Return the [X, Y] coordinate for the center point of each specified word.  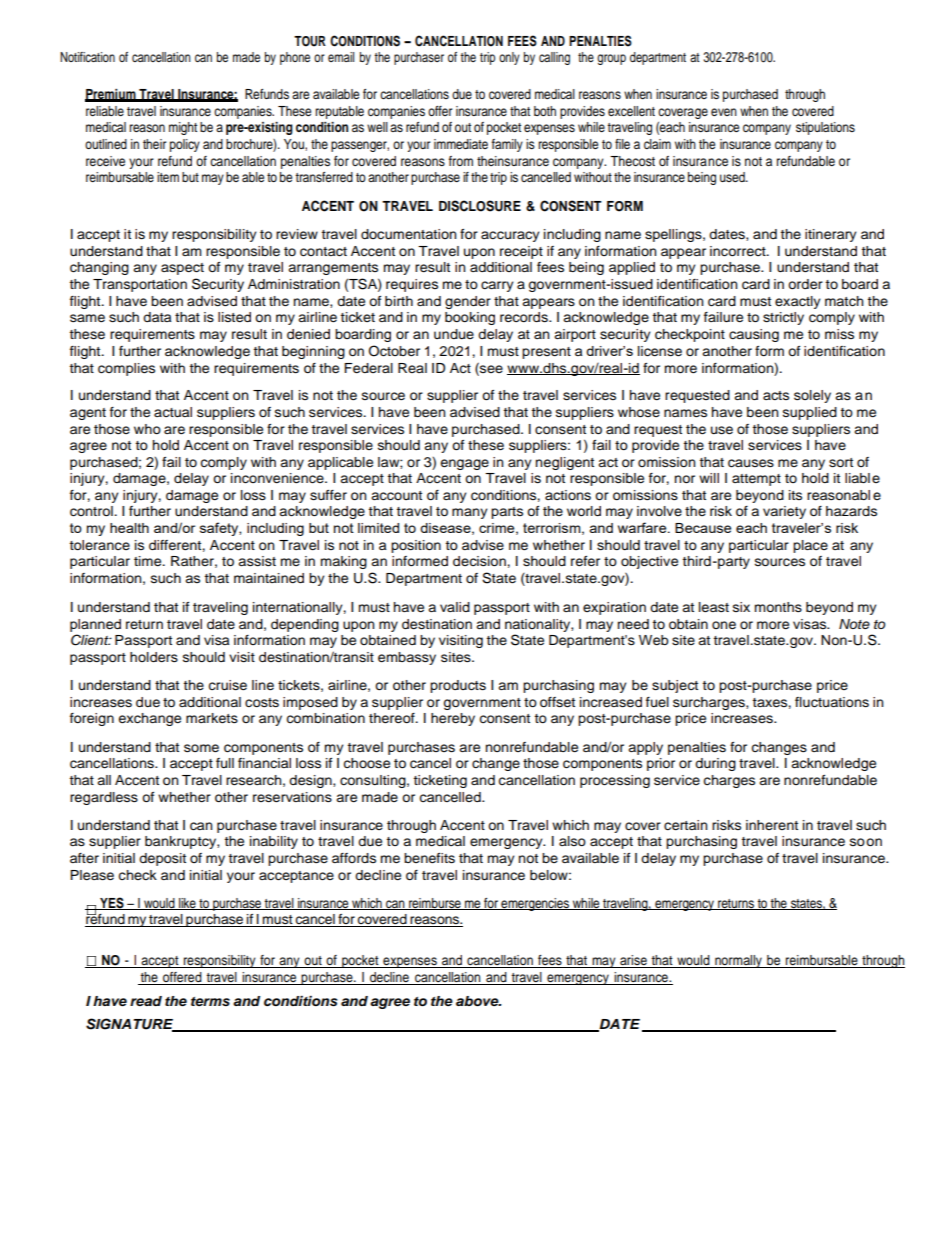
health [129, 528]
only [509, 58]
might [183, 128]
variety [784, 512]
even [724, 112]
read [146, 1001]
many [469, 513]
